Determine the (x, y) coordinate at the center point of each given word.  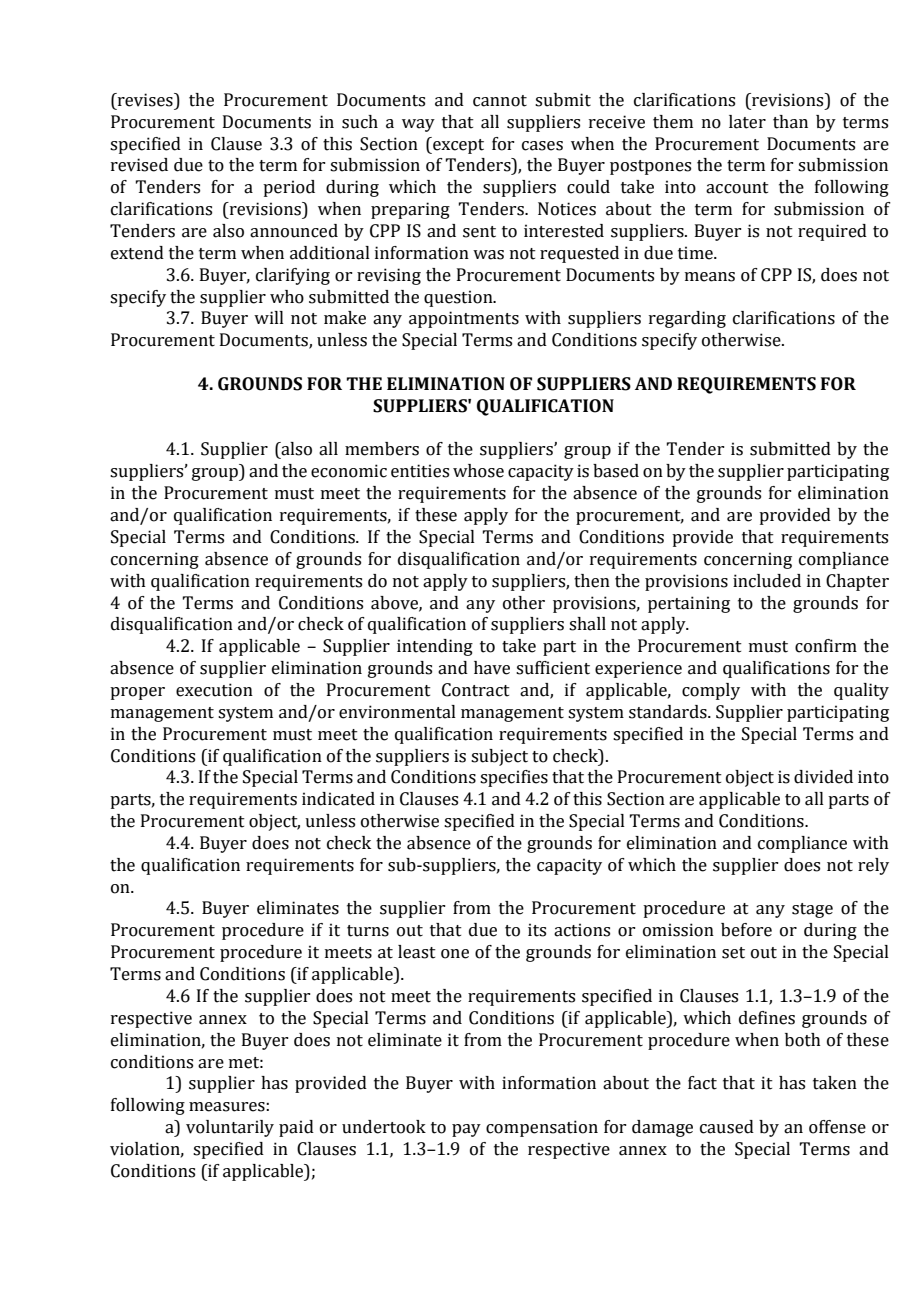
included (767, 581)
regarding (687, 319)
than (790, 122)
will (269, 317)
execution (214, 690)
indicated (338, 799)
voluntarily (230, 1128)
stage (812, 910)
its (537, 930)
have (492, 668)
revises (145, 100)
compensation (542, 1128)
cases (542, 146)
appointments (464, 319)
